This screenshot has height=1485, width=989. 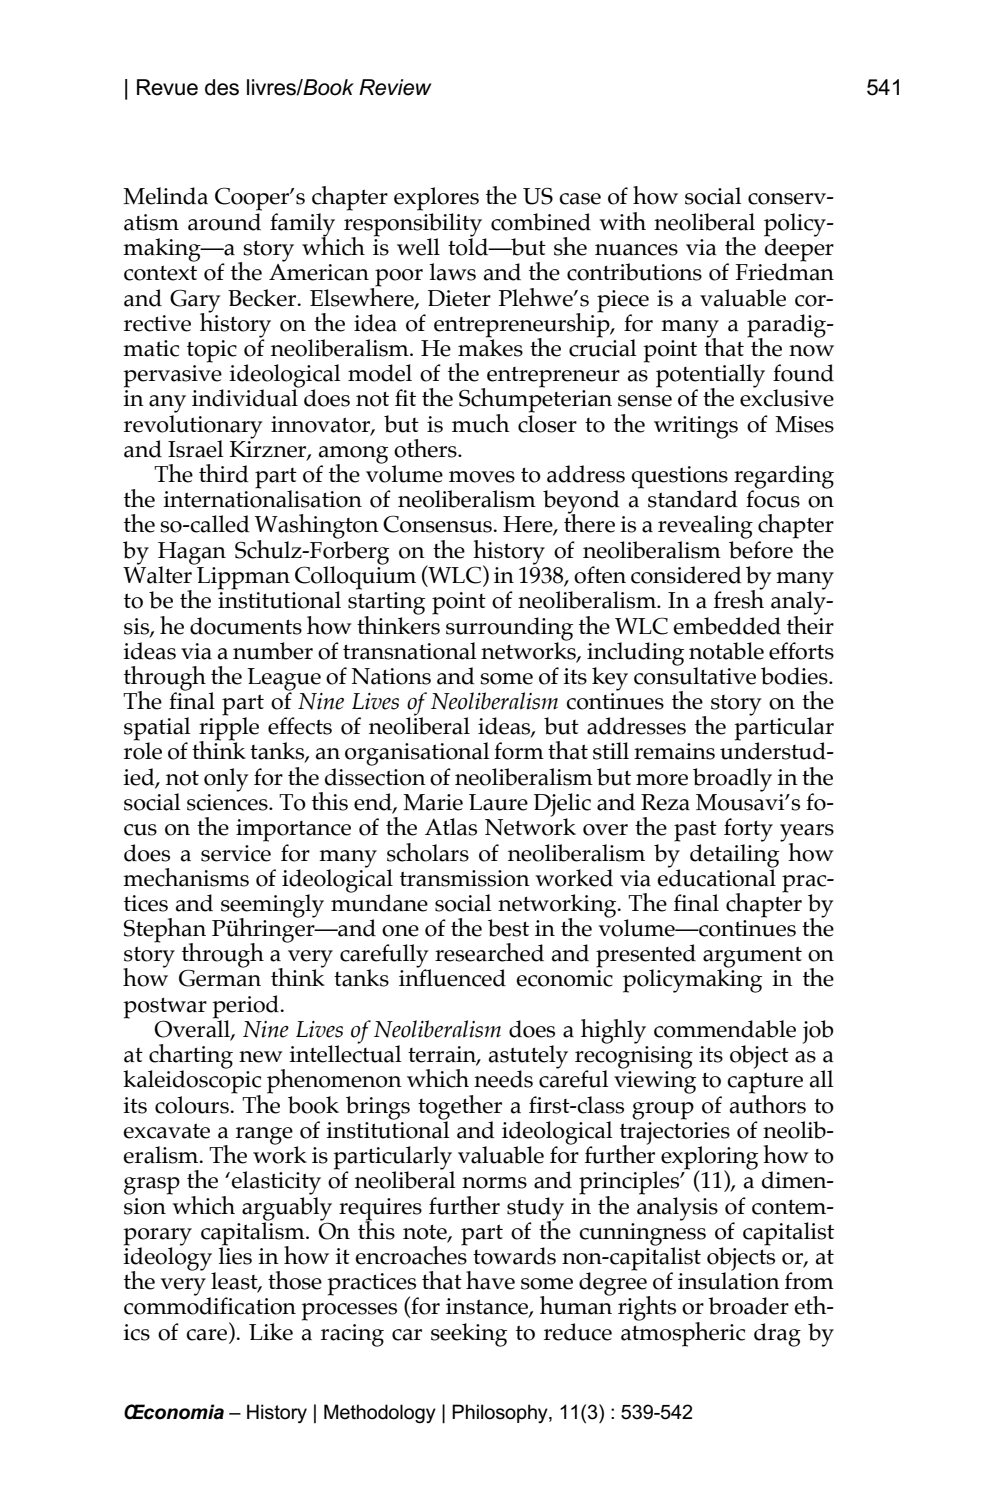 What do you see at coordinates (710, 377) in the screenshot?
I see `potentially` at bounding box center [710, 377].
